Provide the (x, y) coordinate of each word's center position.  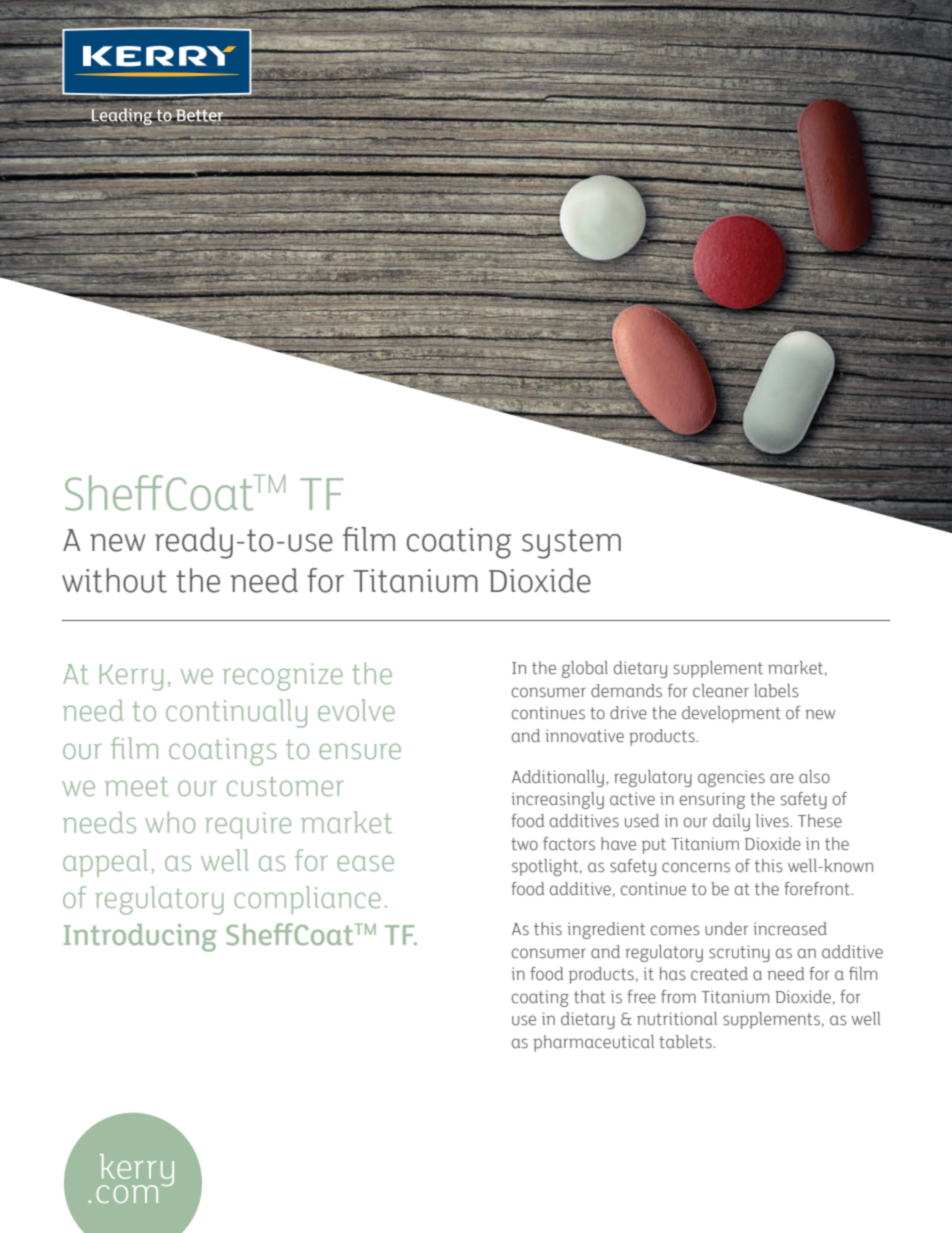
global (585, 669)
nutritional (677, 1019)
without (114, 580)
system (571, 544)
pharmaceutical (593, 1043)
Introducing (140, 938)
